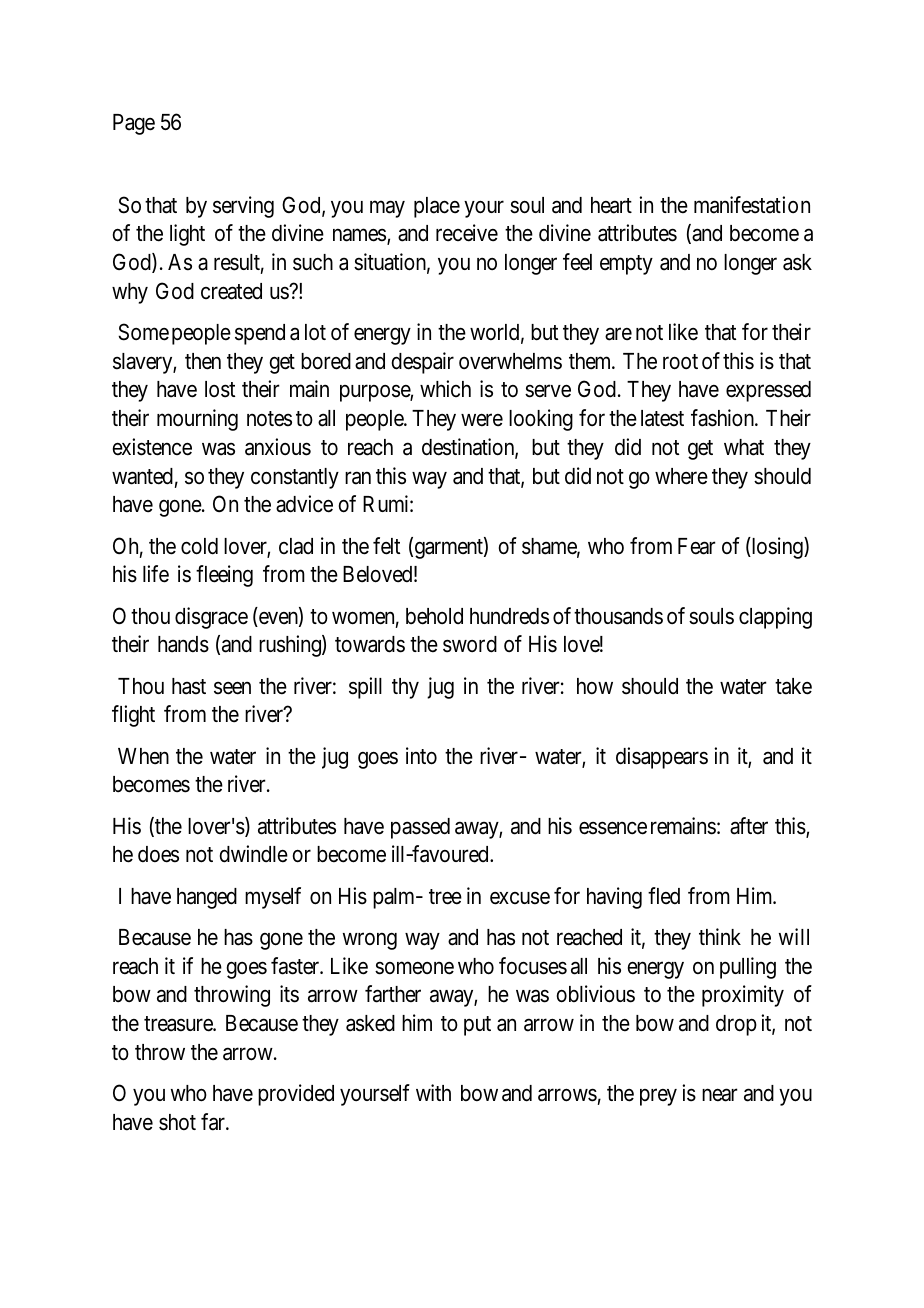 The height and width of the page is (1308, 924). Describe the element at coordinates (152, 447) in the page. I see `existence` at that location.
